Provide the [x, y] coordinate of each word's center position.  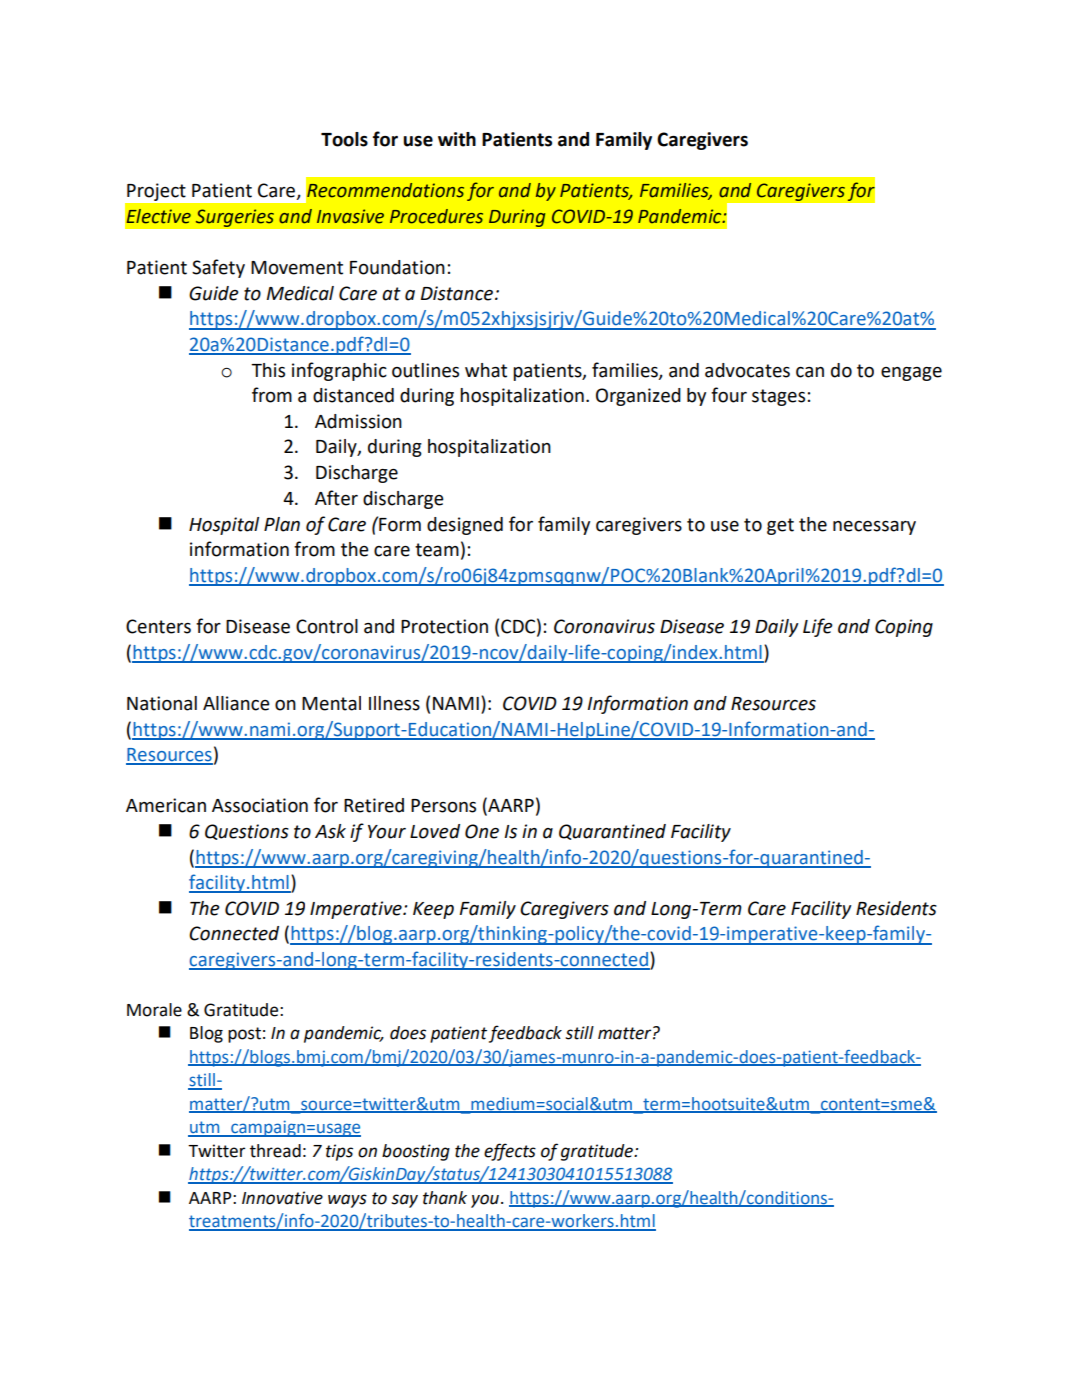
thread [275, 1151]
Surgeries [234, 218]
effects [510, 1152]
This [268, 370]
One [482, 831]
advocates [747, 370]
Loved [435, 831]
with [457, 139]
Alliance [236, 703]
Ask [330, 831]
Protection [444, 626]
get [780, 526]
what [486, 370]
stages [778, 397]
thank [445, 1198]
